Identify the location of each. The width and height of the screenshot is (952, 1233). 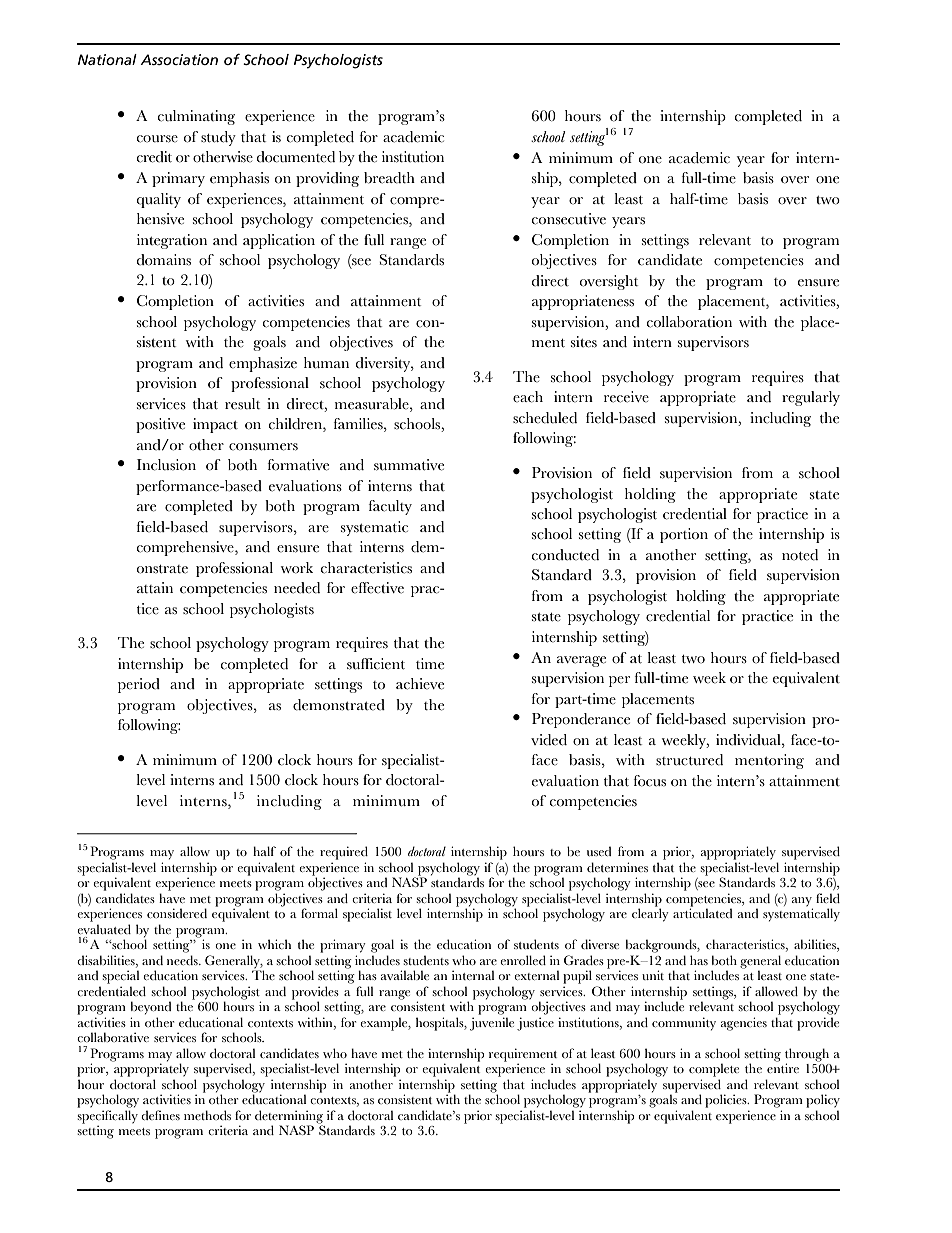
(528, 397).
